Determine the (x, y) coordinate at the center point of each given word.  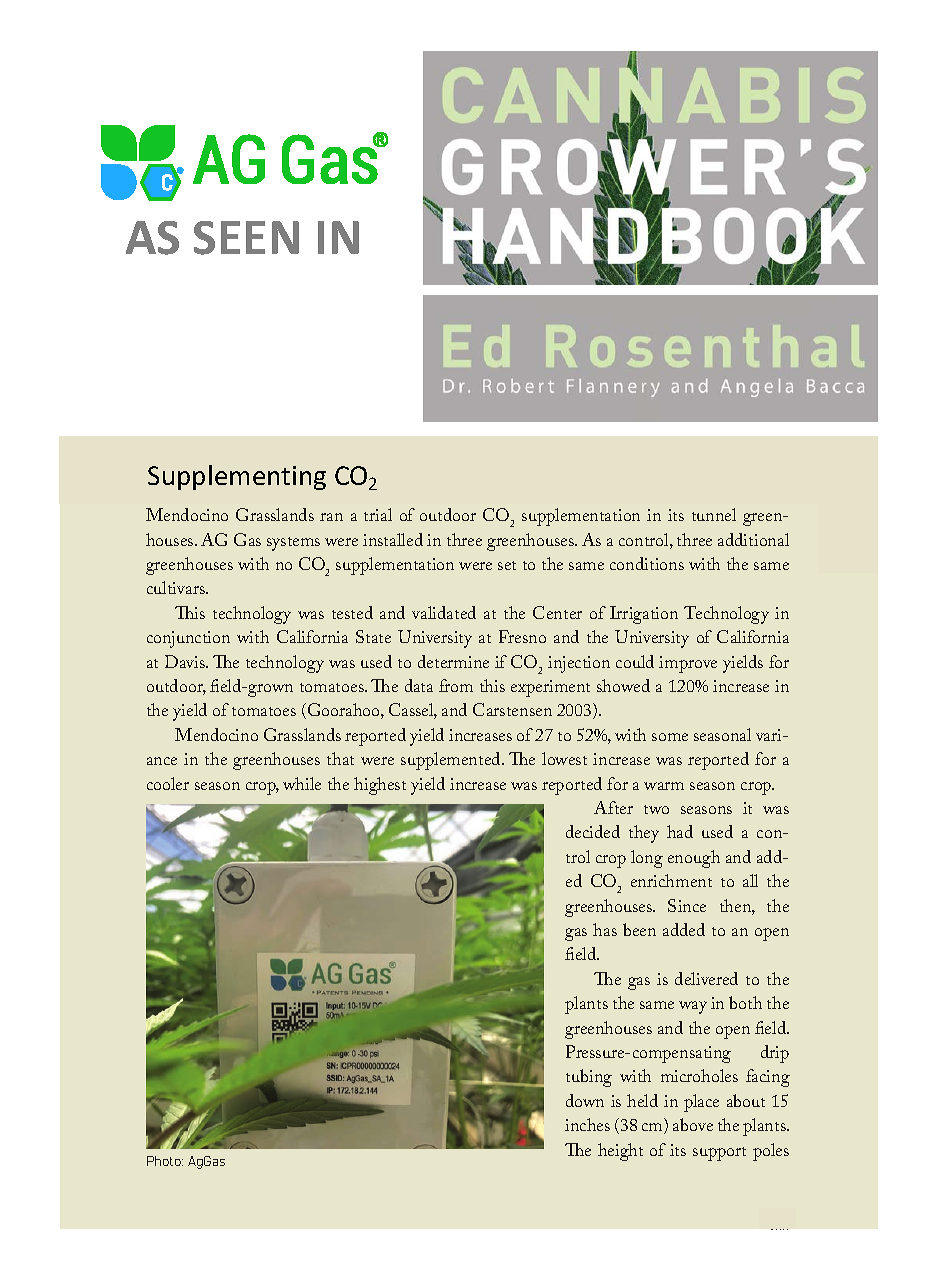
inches (587, 1124)
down (585, 1100)
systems (293, 544)
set (507, 565)
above (693, 1124)
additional (753, 539)
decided (593, 831)
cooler (168, 783)
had (680, 831)
